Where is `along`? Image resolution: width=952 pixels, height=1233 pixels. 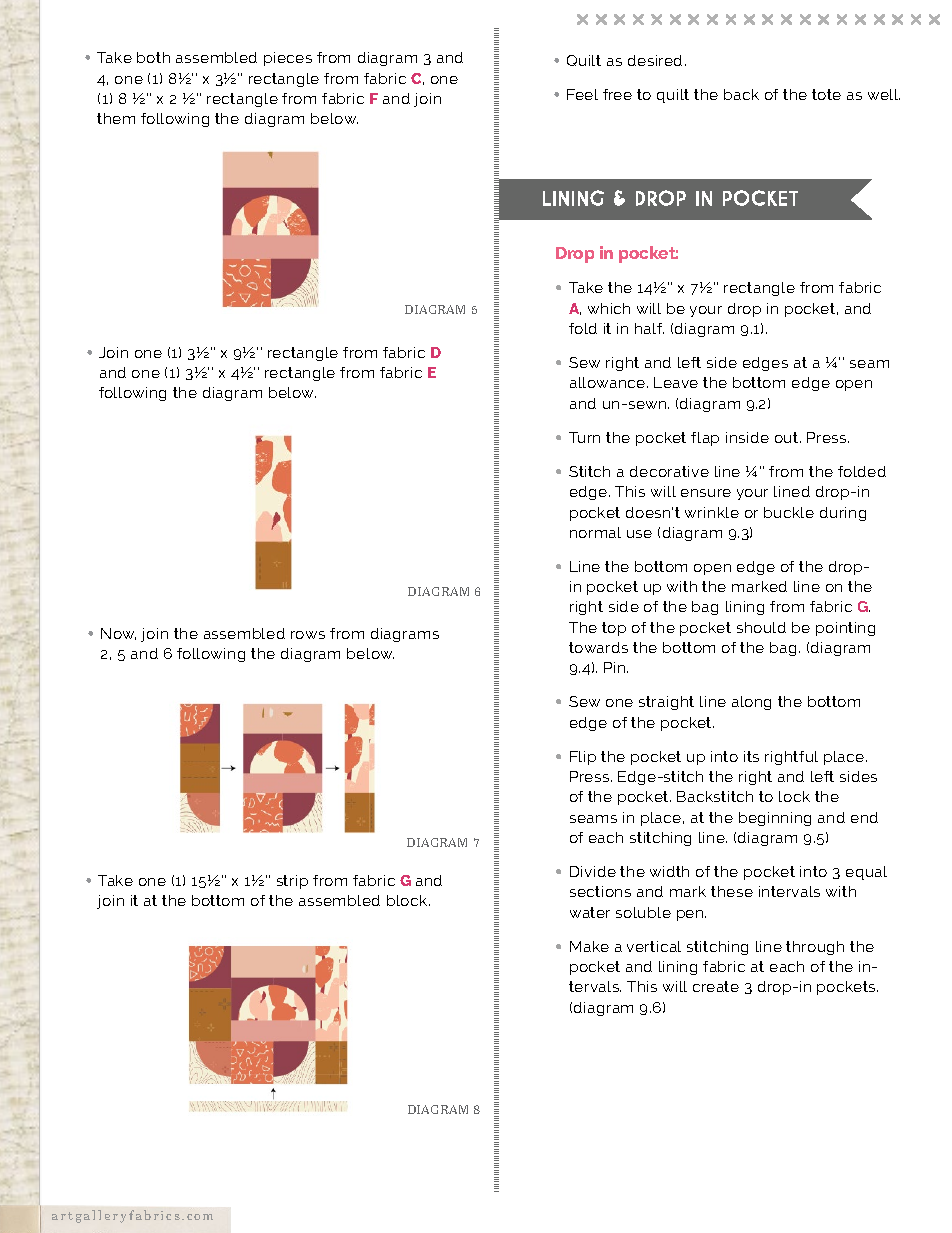
along is located at coordinates (751, 703).
